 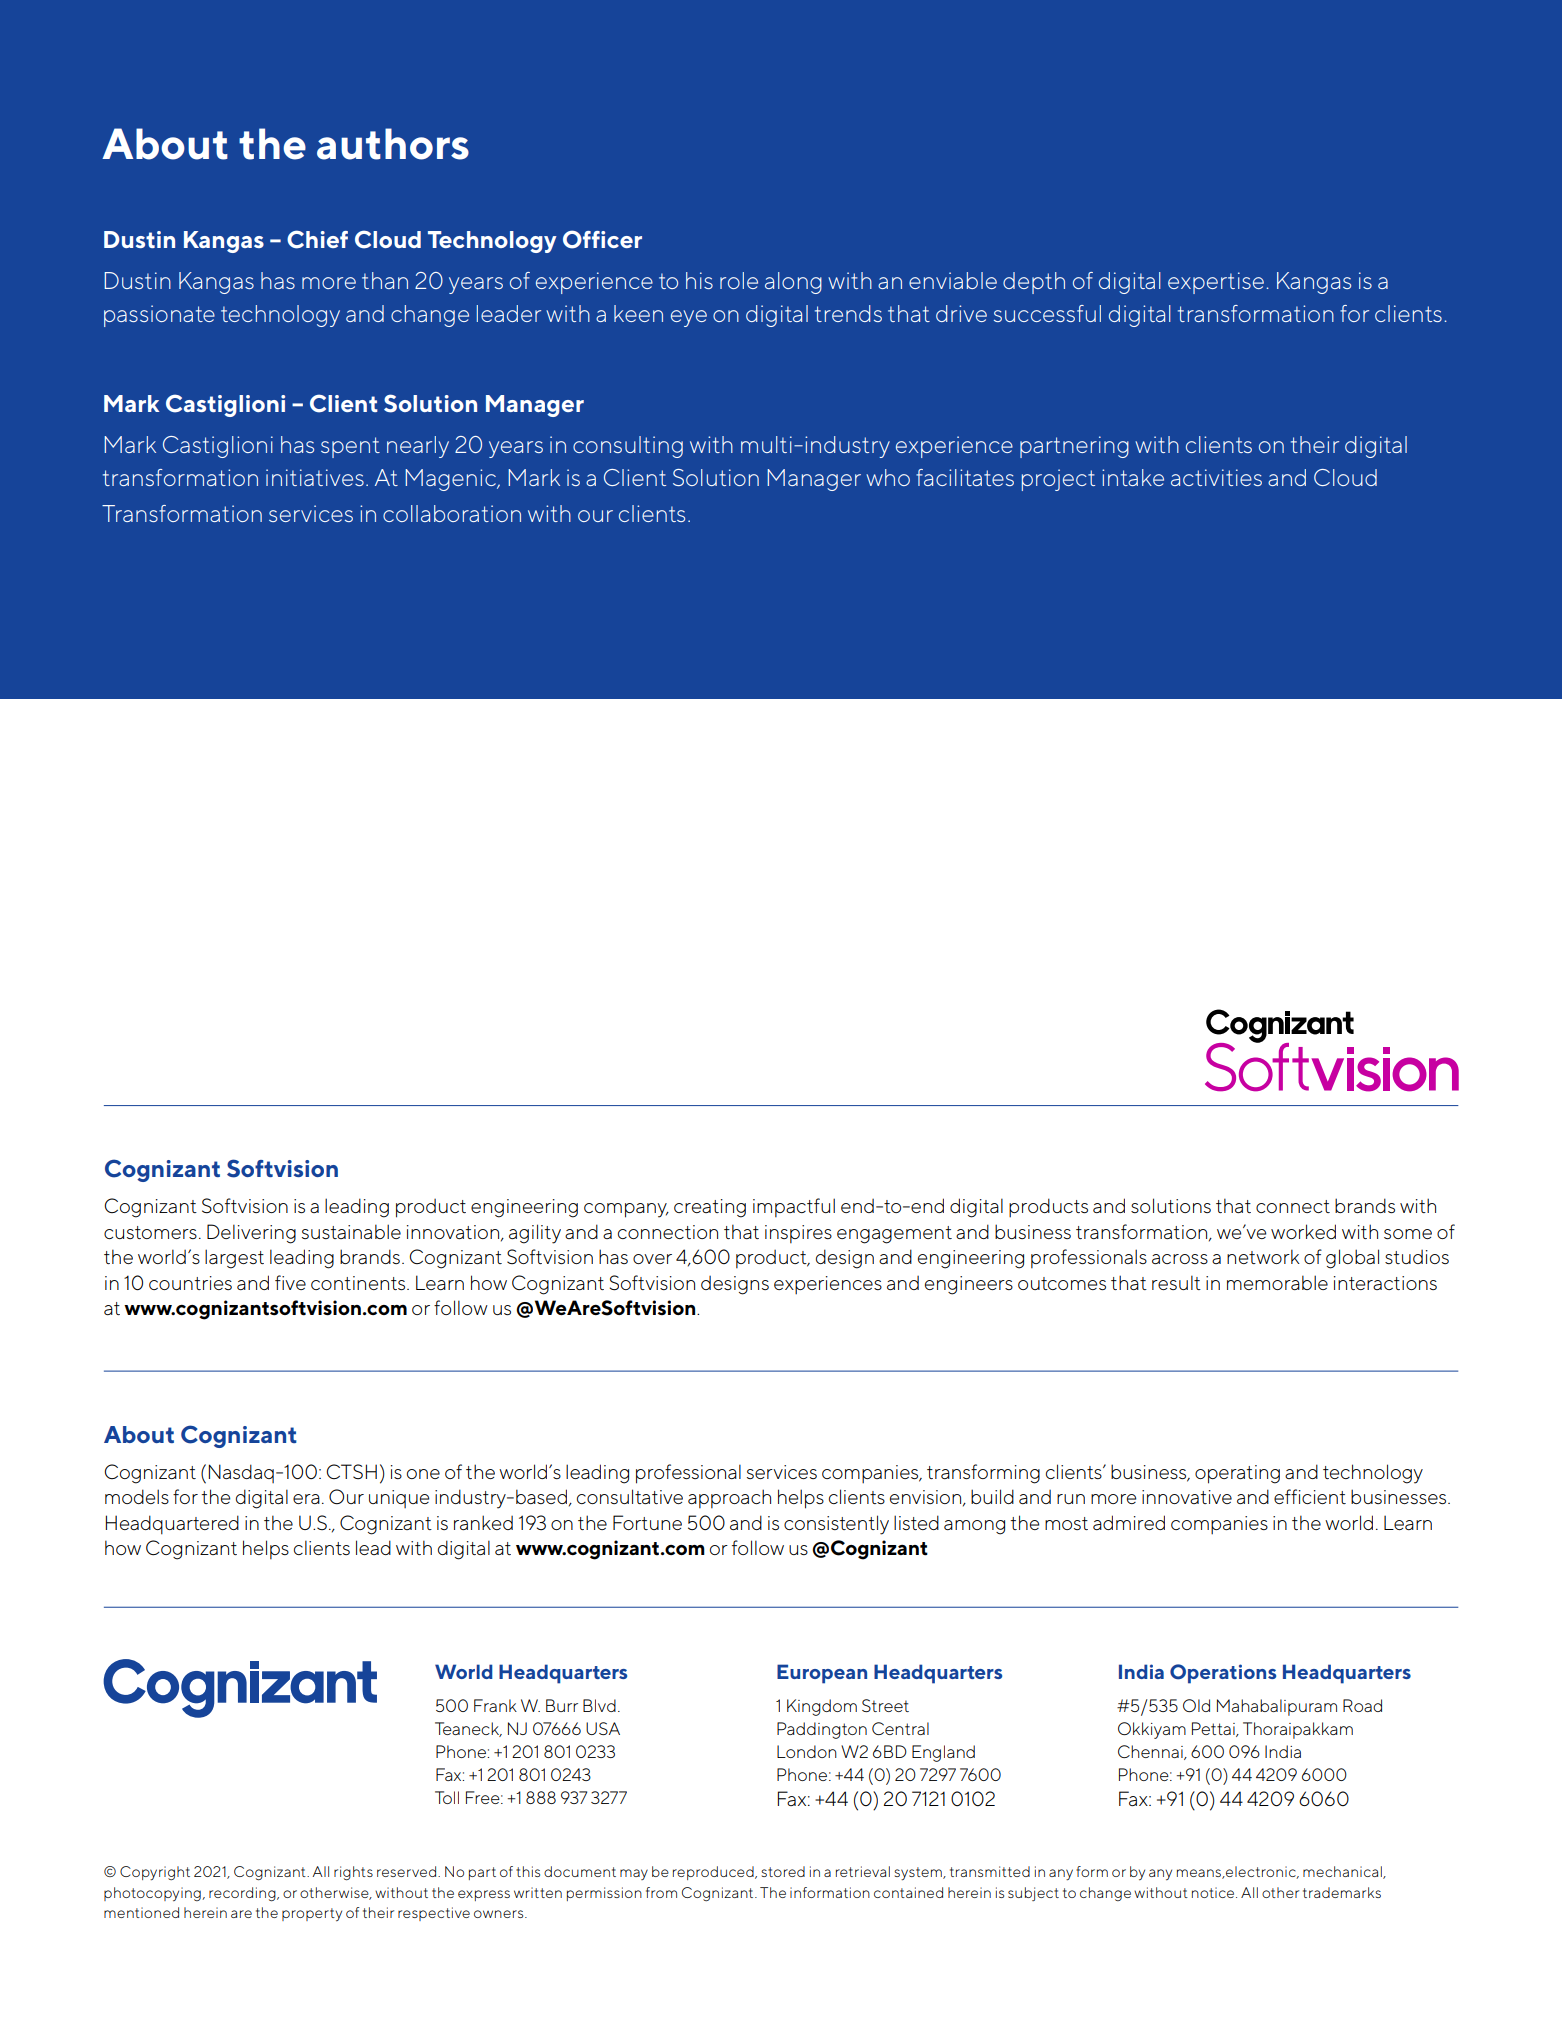 I want to click on stored, so click(x=783, y=1871).
